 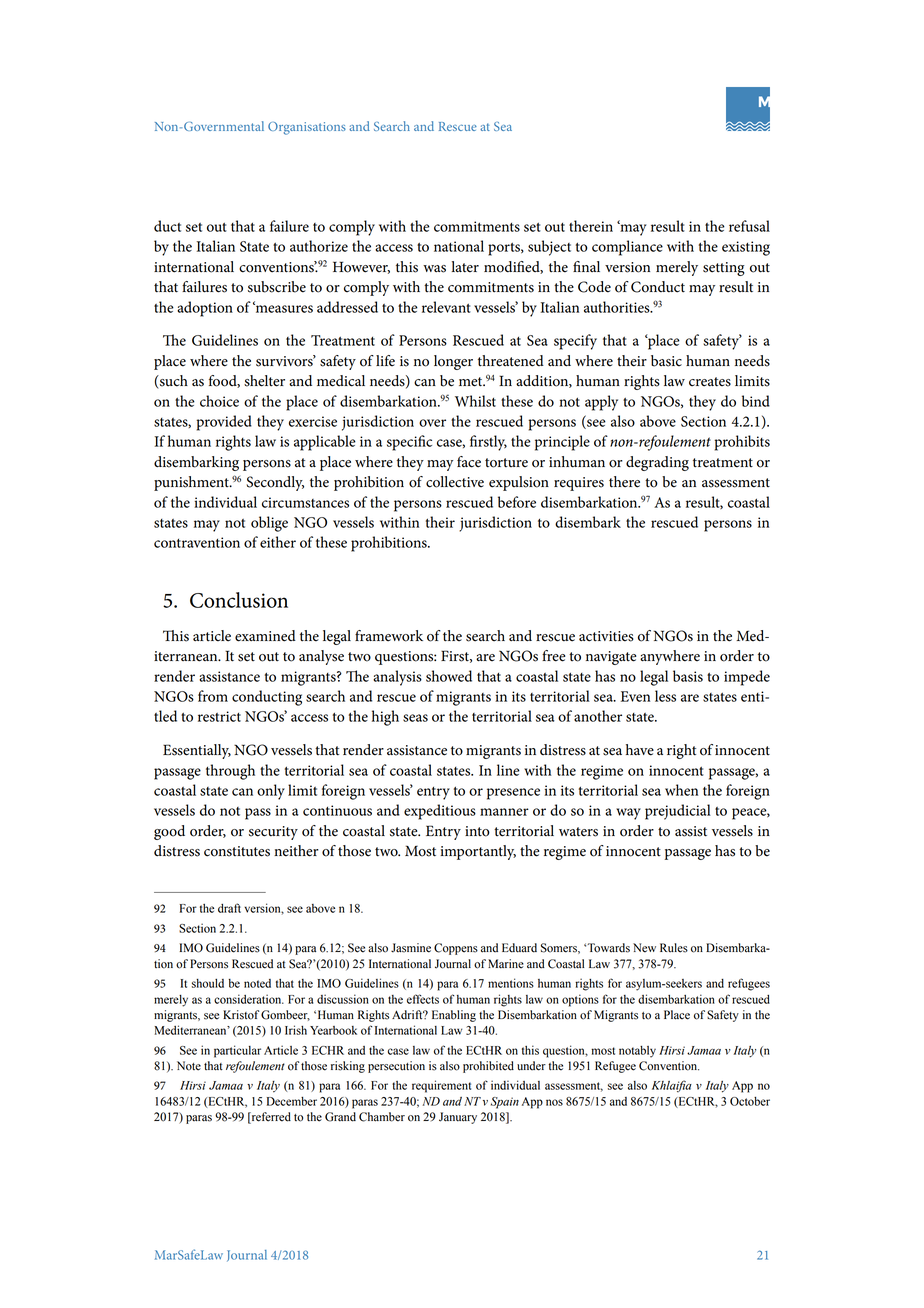 What do you see at coordinates (688, 676) in the screenshot?
I see `basis` at bounding box center [688, 676].
